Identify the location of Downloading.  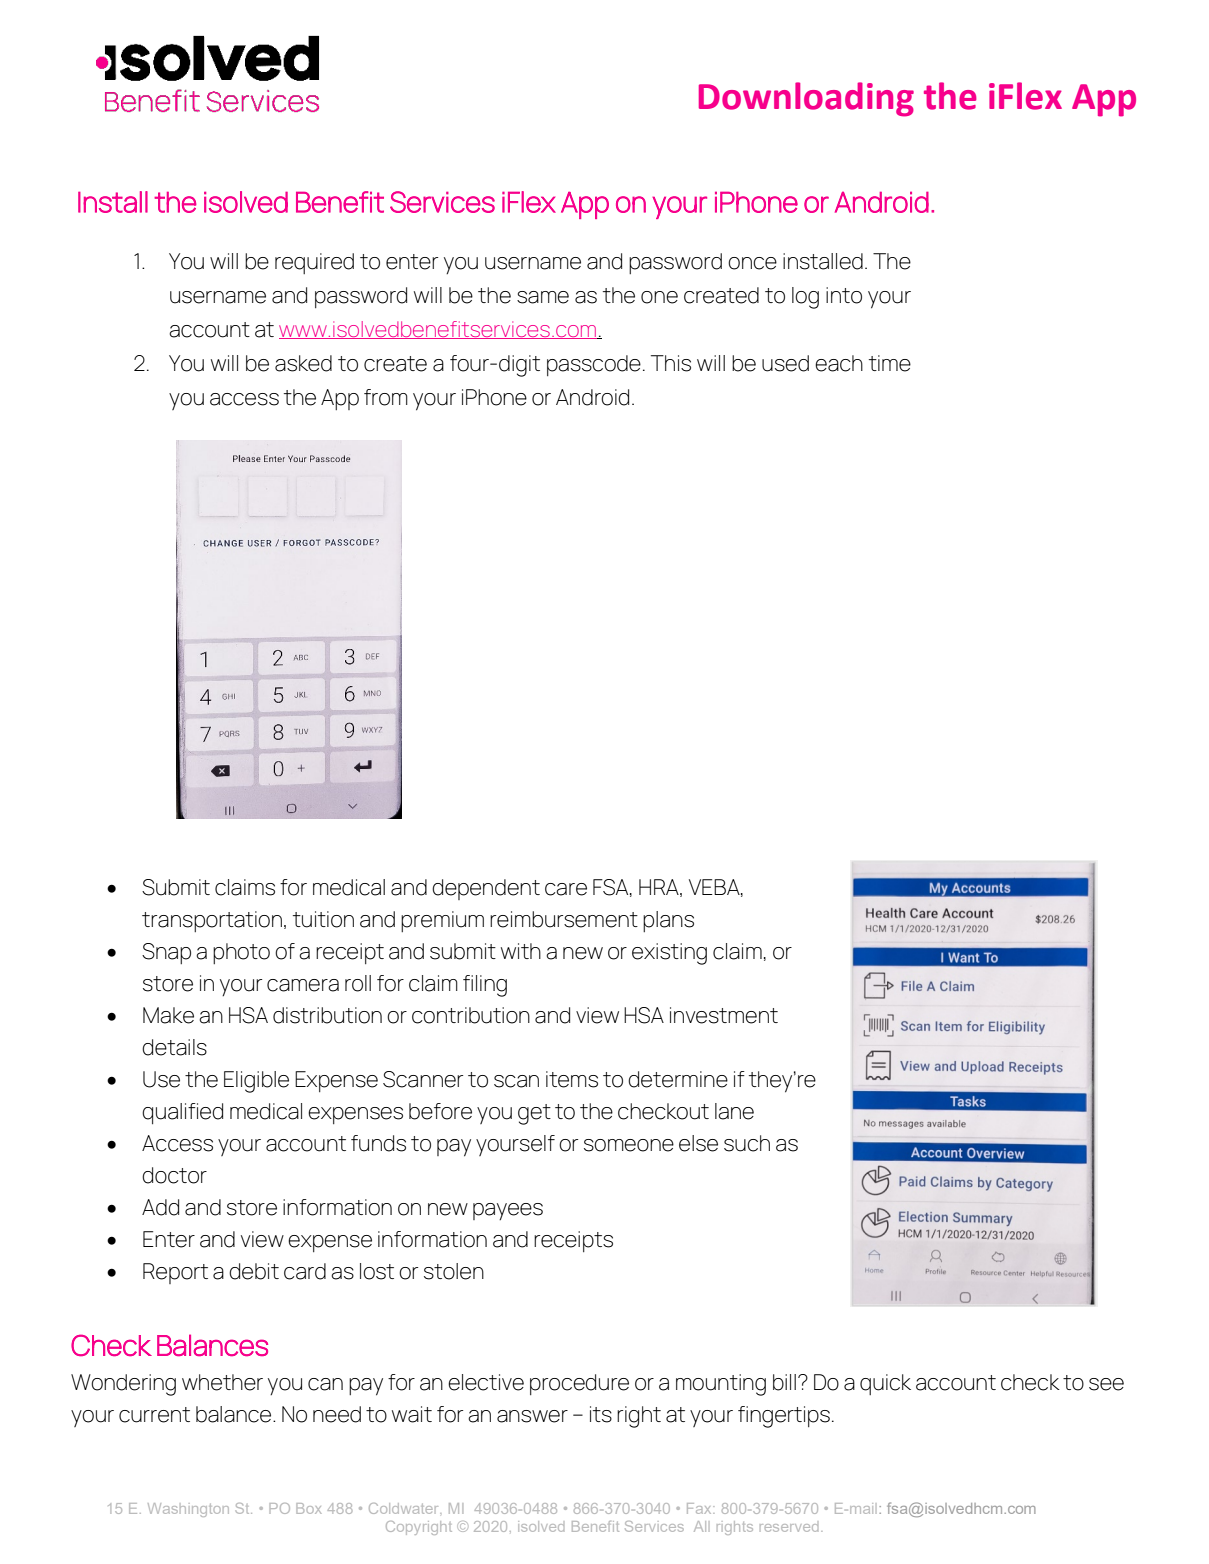
(806, 99).
